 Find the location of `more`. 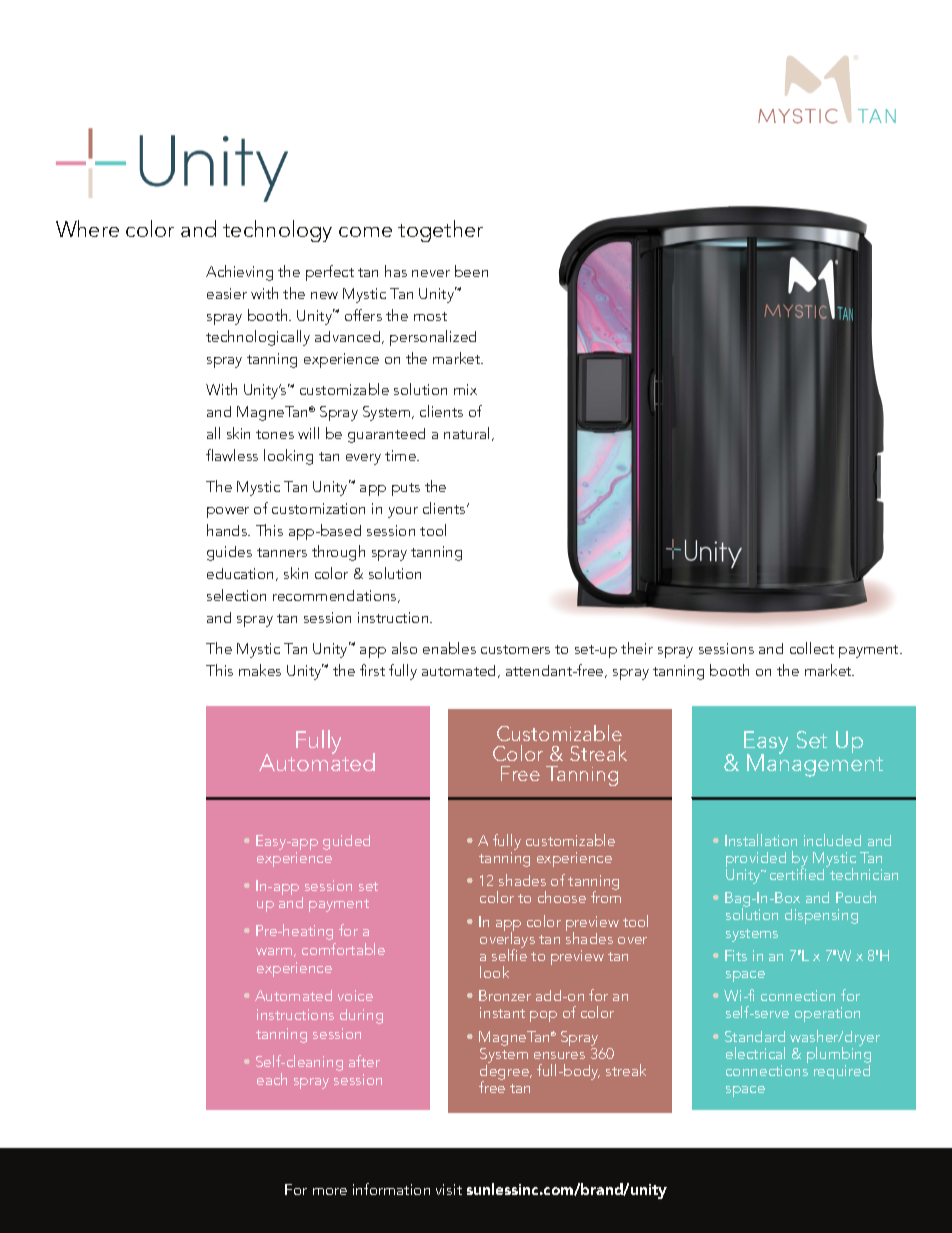

more is located at coordinates (330, 1191).
